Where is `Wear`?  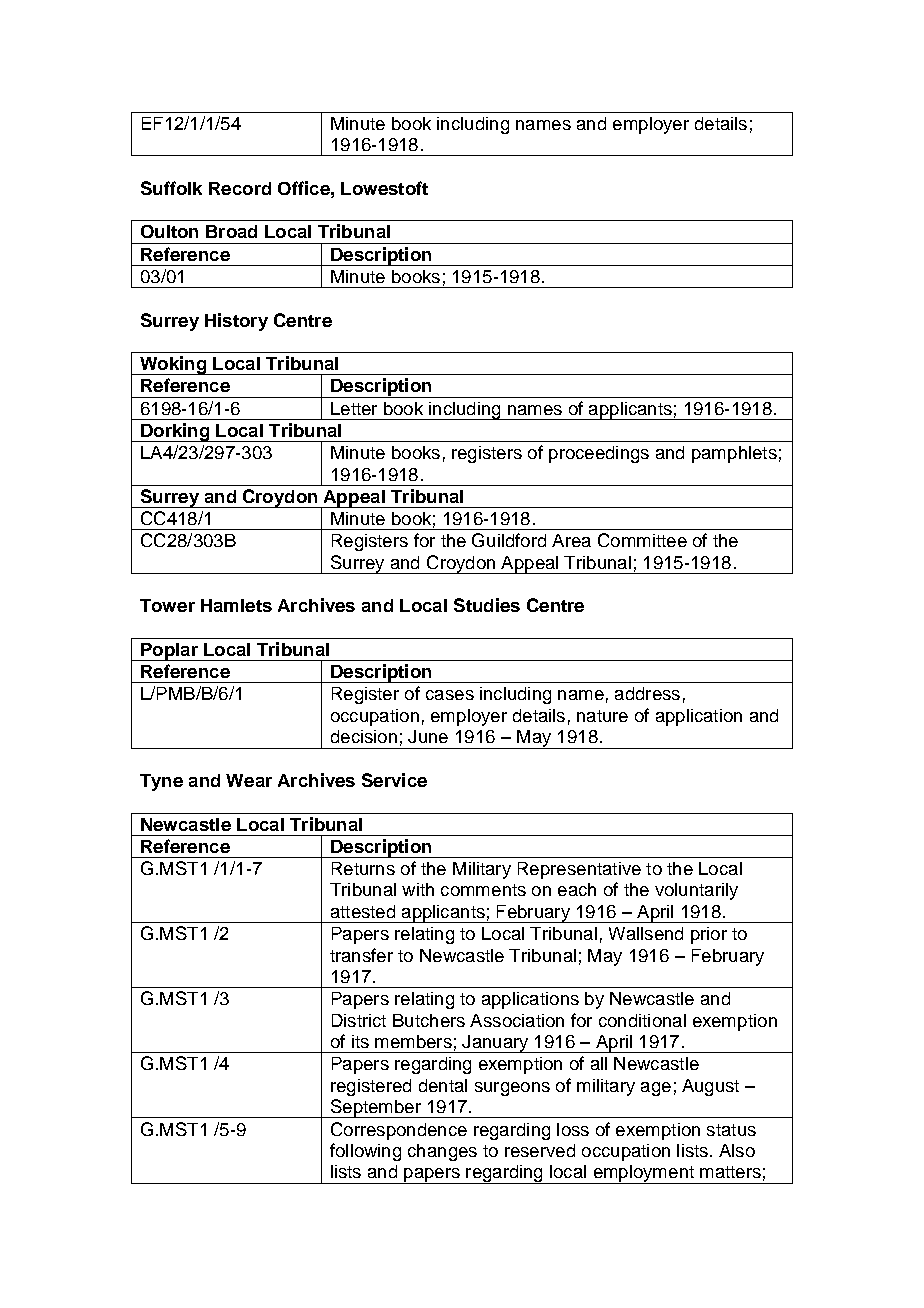 Wear is located at coordinates (249, 780).
